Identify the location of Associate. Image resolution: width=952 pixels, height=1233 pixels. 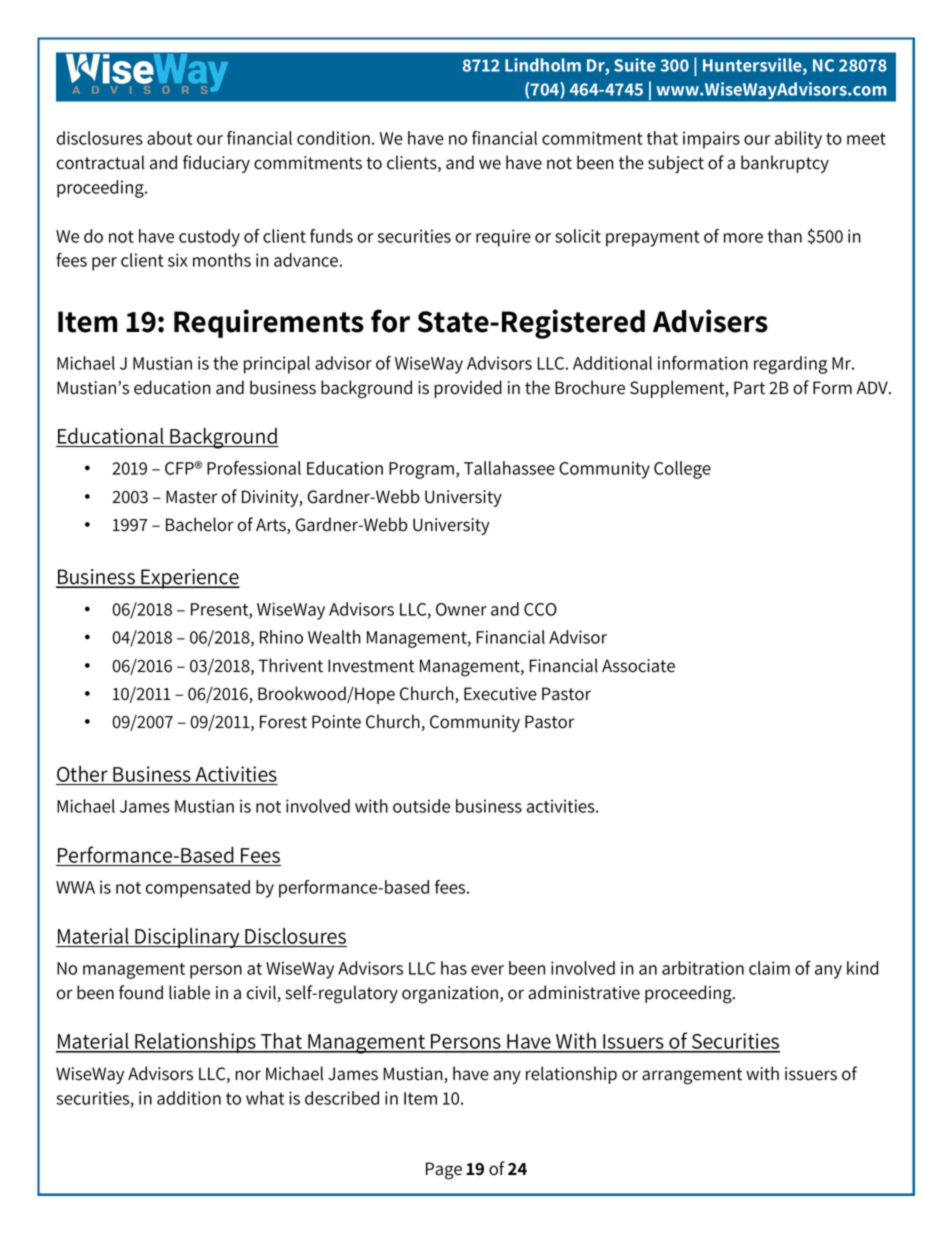
(638, 666).
